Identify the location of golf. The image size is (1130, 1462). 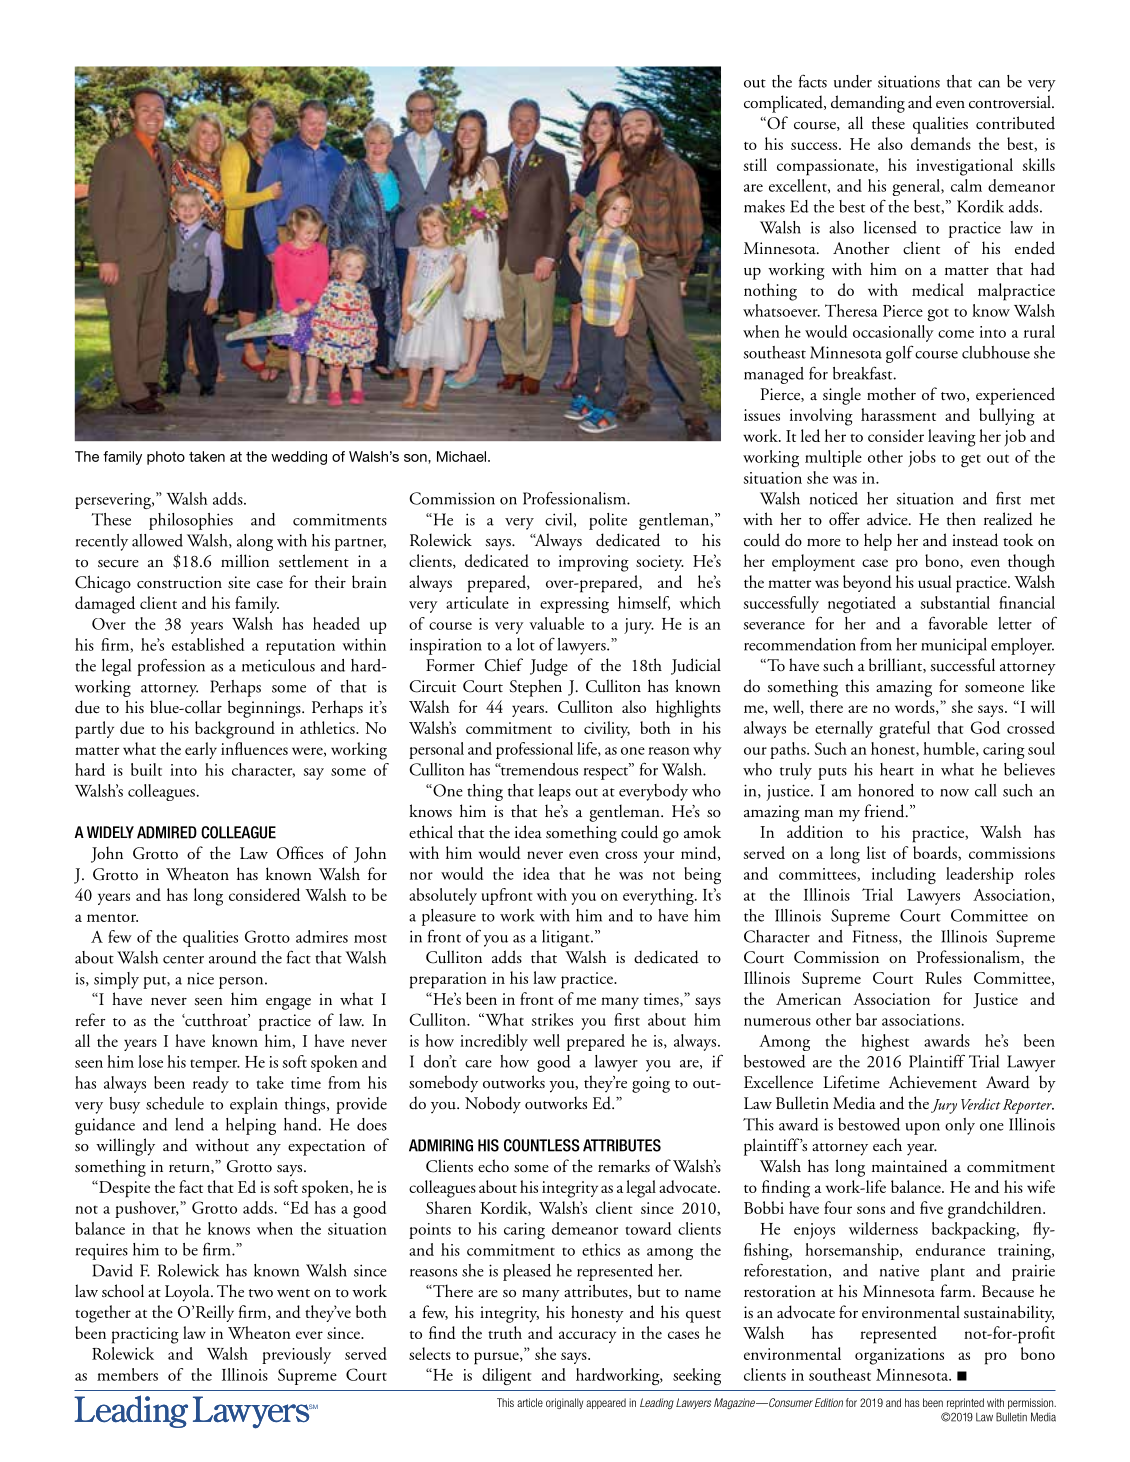
(900, 354).
